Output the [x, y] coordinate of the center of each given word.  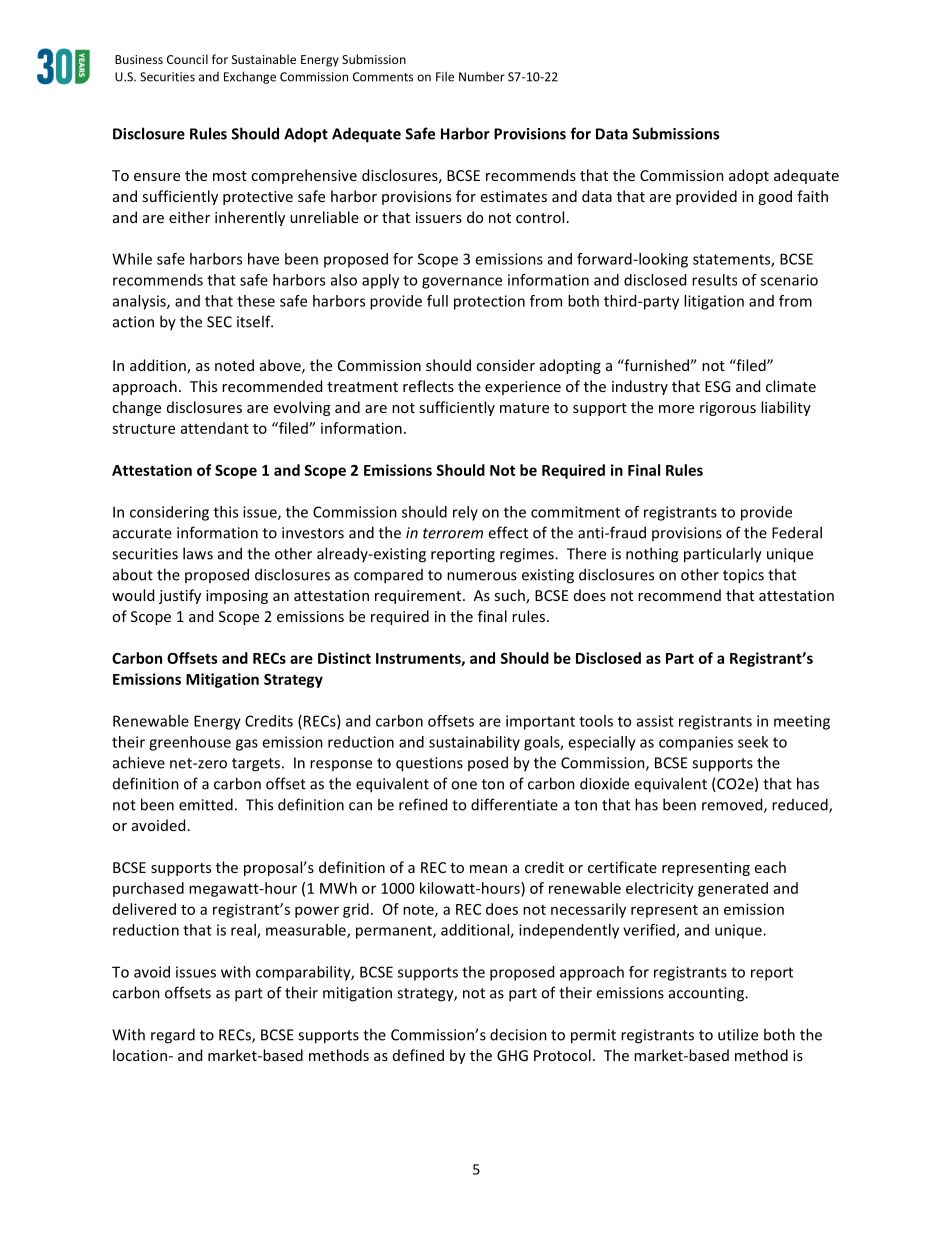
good [775, 197]
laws [198, 553]
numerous [482, 576]
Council [187, 59]
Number [482, 77]
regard [173, 1036]
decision [518, 1034]
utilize [738, 1034]
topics [743, 576]
